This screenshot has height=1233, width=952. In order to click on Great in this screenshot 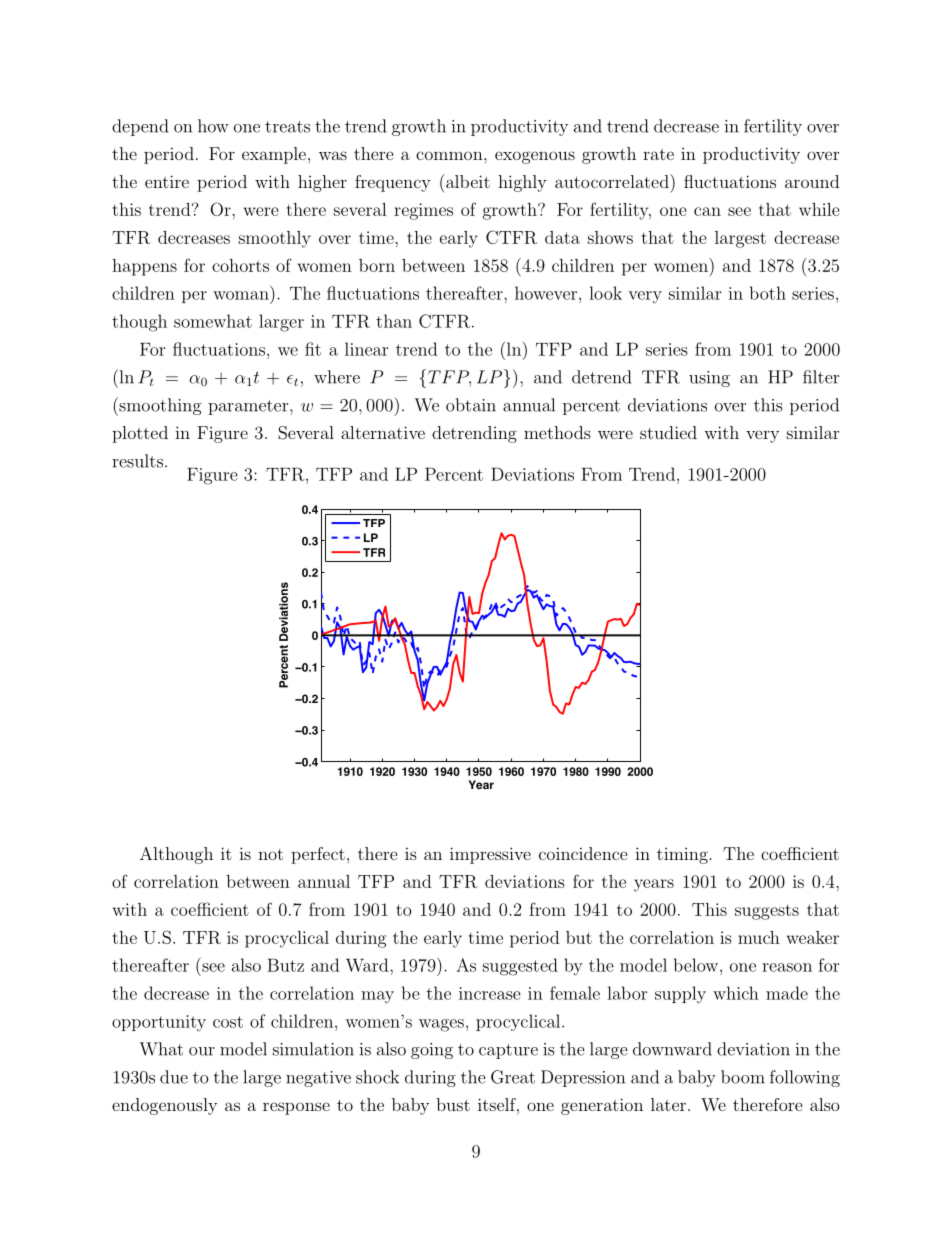, I will do `click(513, 1077)`.
